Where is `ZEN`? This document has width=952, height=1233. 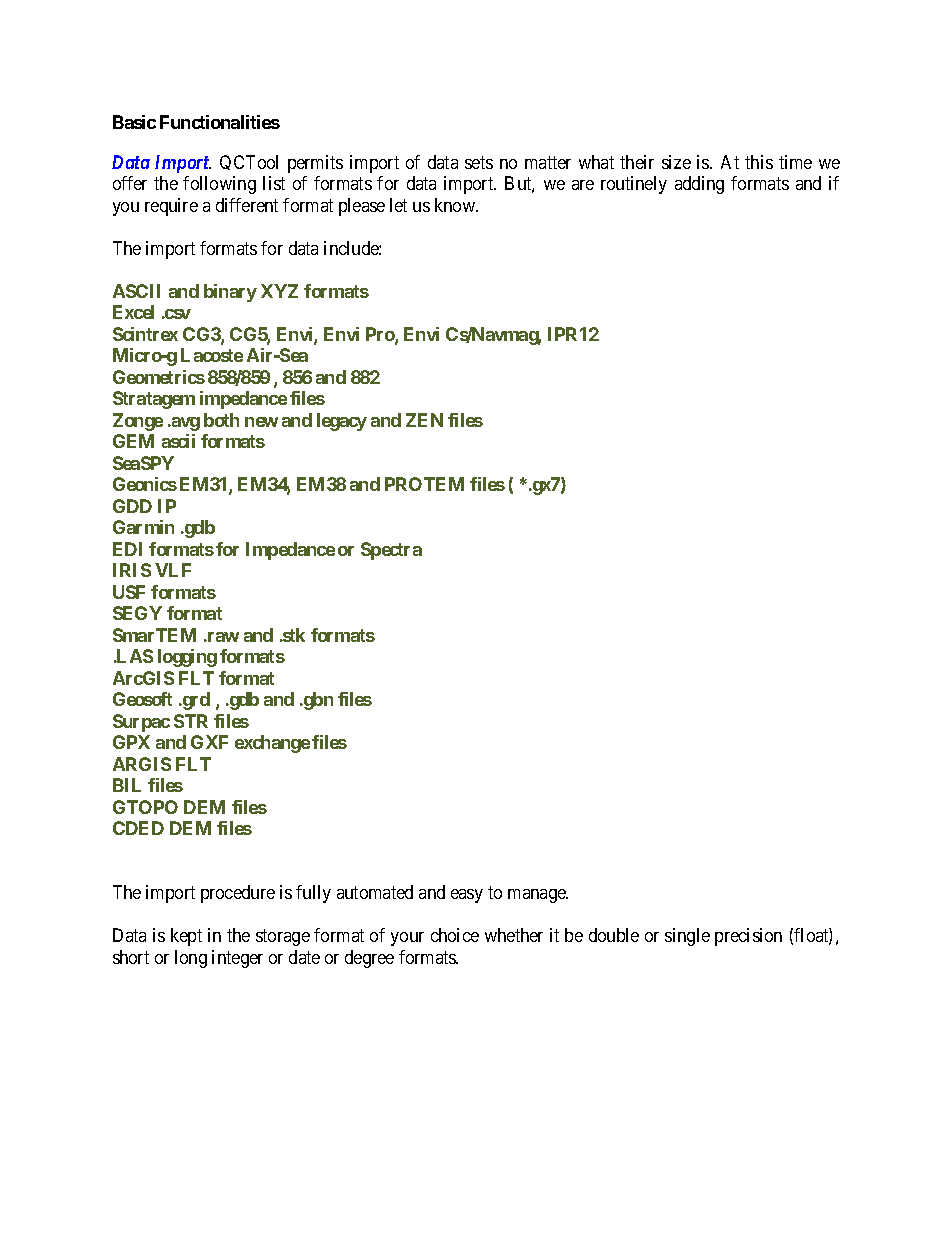 ZEN is located at coordinates (424, 420).
